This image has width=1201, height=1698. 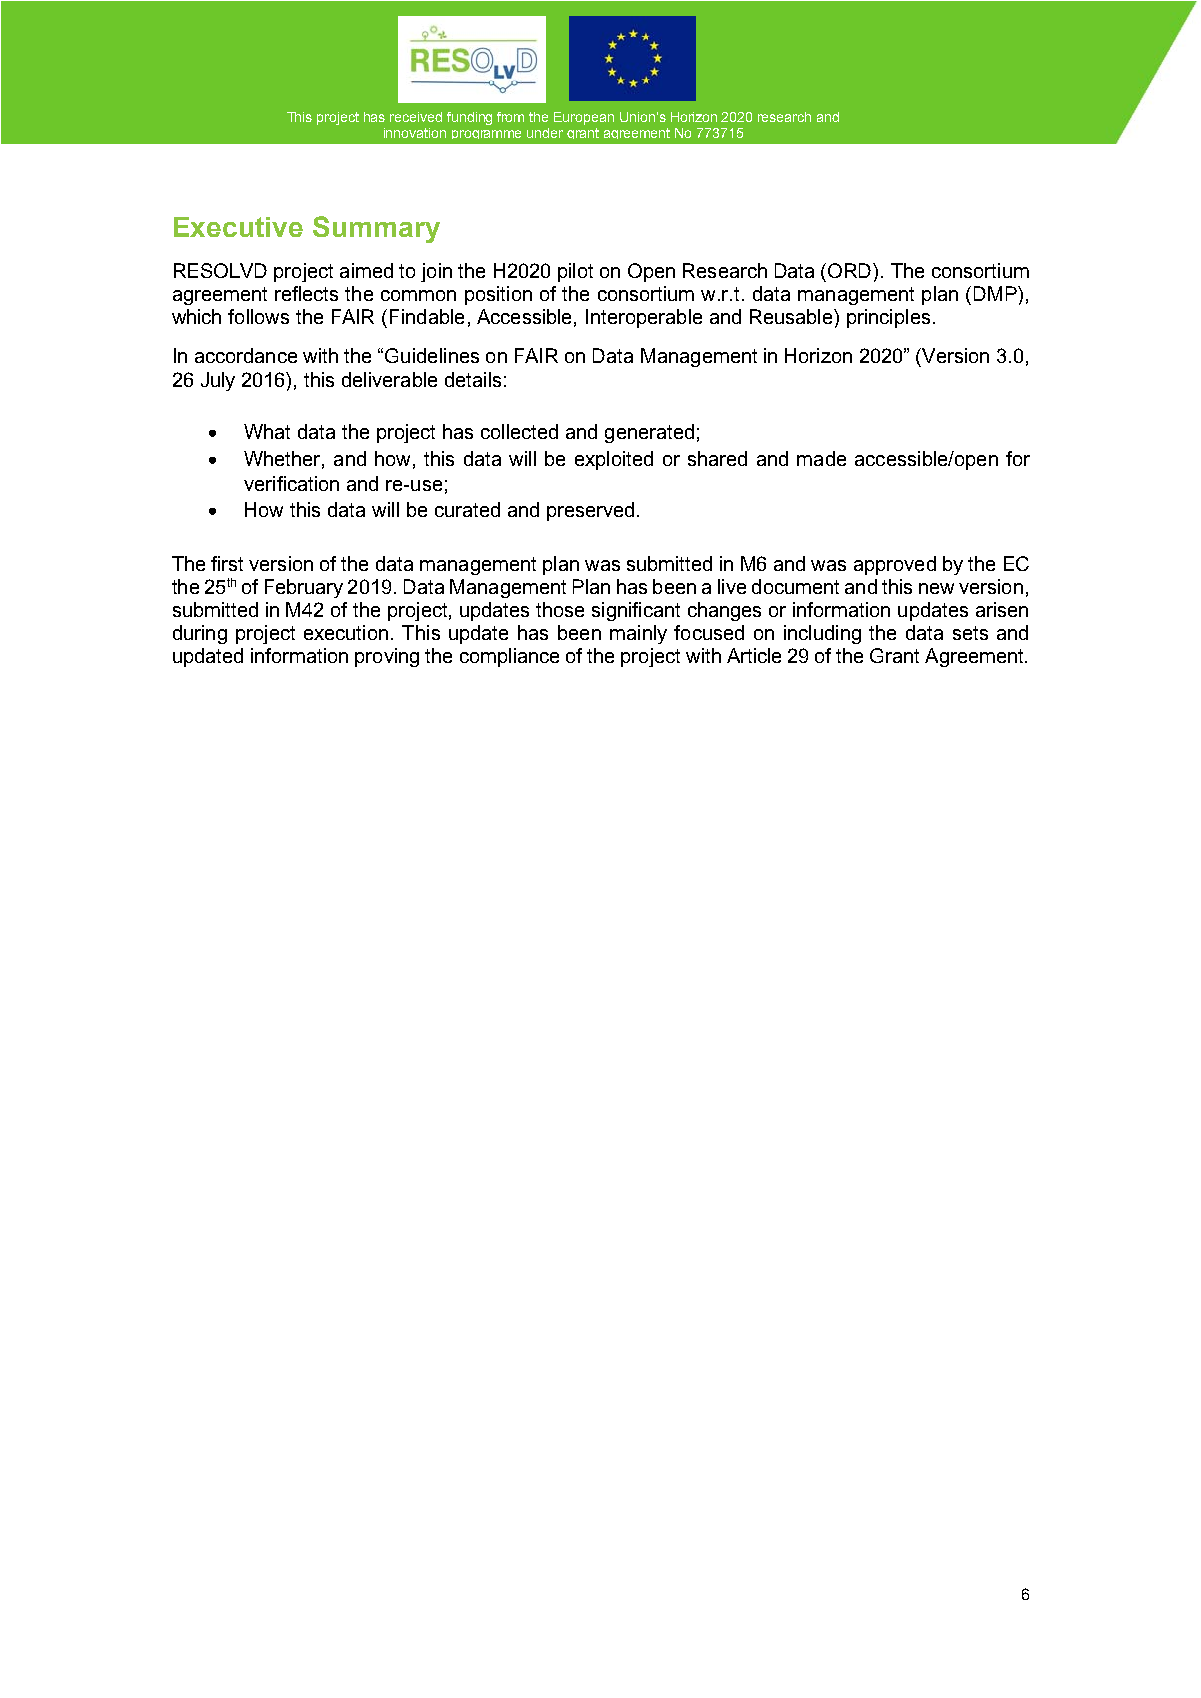 What do you see at coordinates (644, 318) in the image?
I see `Interoperable` at bounding box center [644, 318].
